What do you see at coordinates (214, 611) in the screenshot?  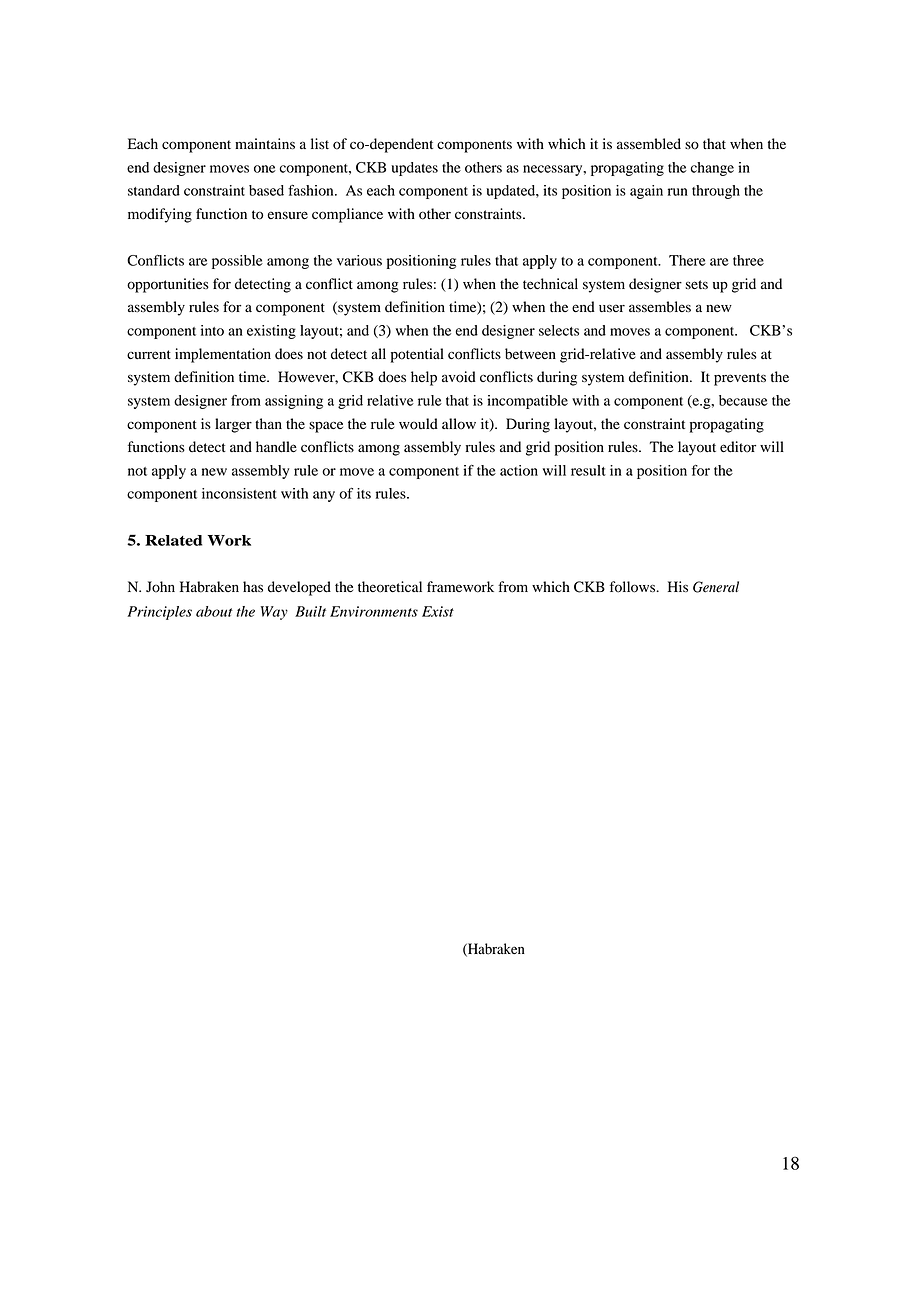 I see `about` at bounding box center [214, 611].
